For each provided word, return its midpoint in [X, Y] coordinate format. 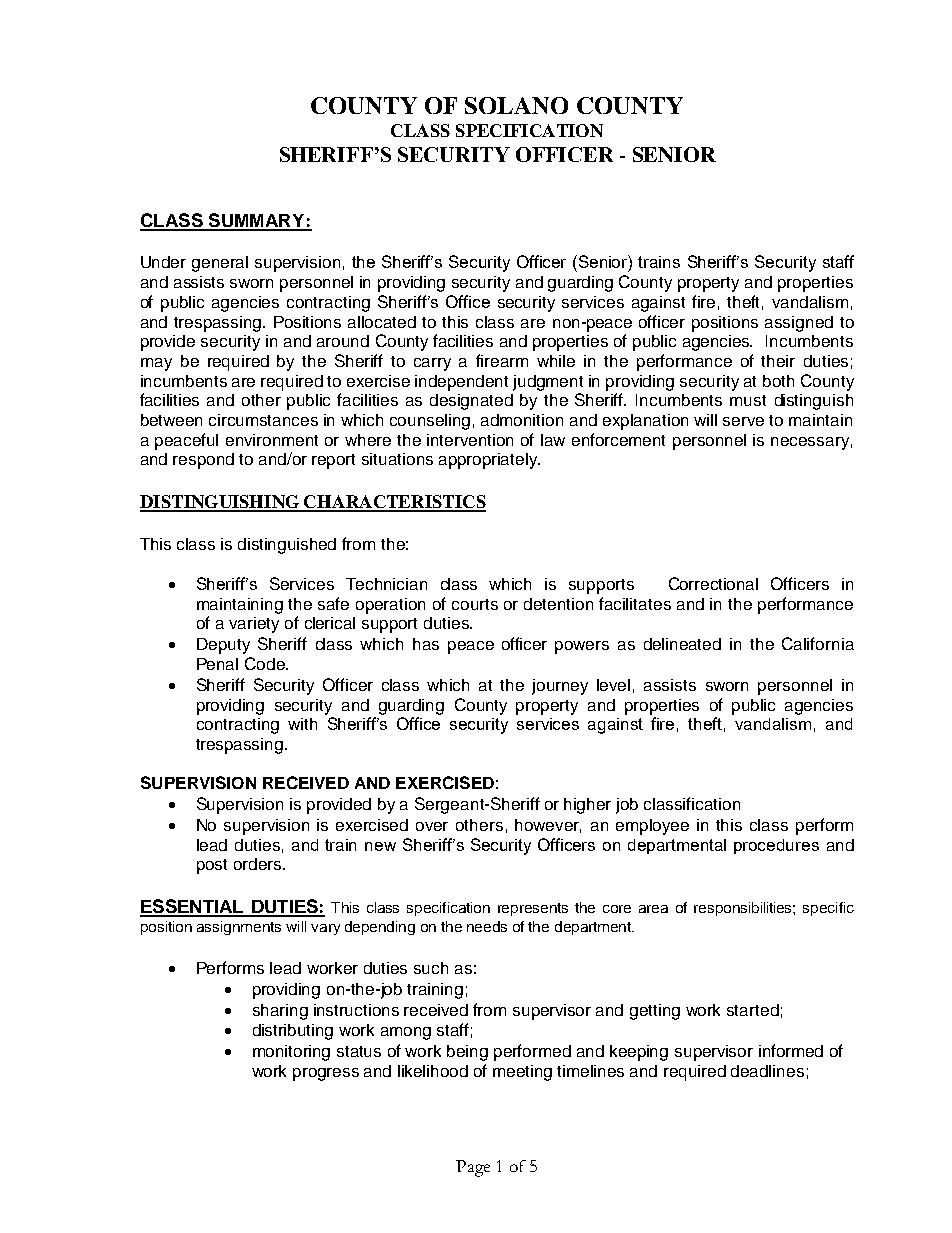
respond [203, 461]
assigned [799, 324]
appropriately [489, 461]
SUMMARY [257, 221]
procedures [776, 846]
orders [259, 864]
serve [743, 421]
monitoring [291, 1053]
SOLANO [516, 105]
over [432, 826]
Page [473, 1168]
